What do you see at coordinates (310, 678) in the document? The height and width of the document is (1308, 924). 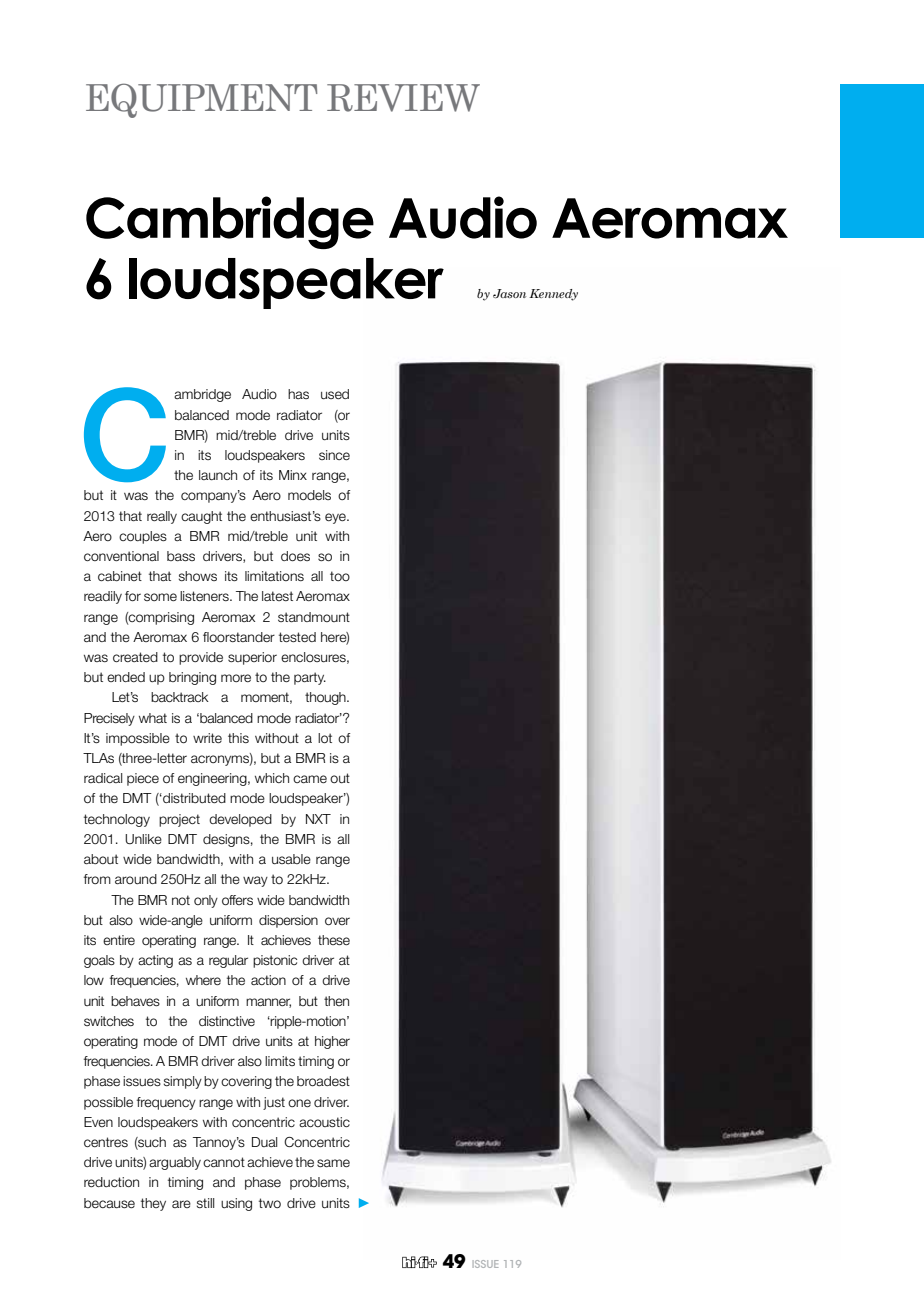 I see `party` at bounding box center [310, 678].
